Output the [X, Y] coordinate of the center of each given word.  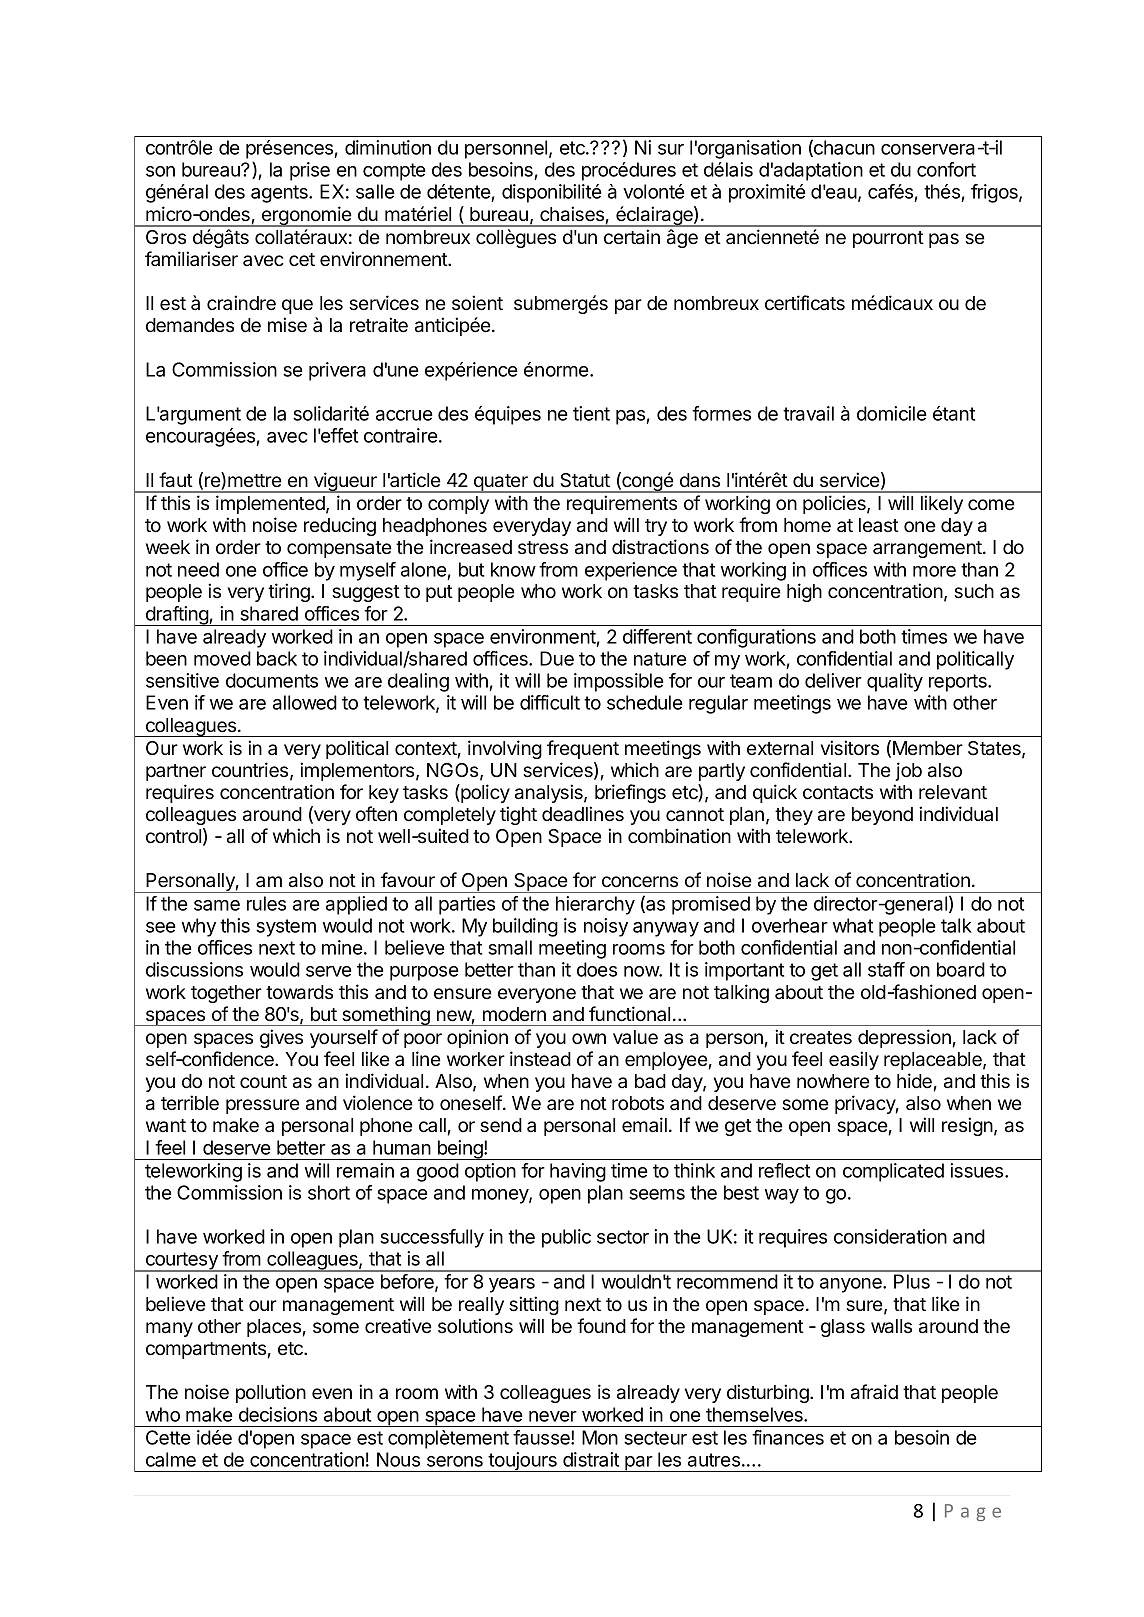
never [553, 1416]
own [589, 1039]
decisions [278, 1414]
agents [280, 194]
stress [543, 548]
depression [904, 1038]
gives [281, 1038]
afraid [874, 1392]
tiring [290, 592]
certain [632, 237]
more [934, 571]
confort [946, 169]
